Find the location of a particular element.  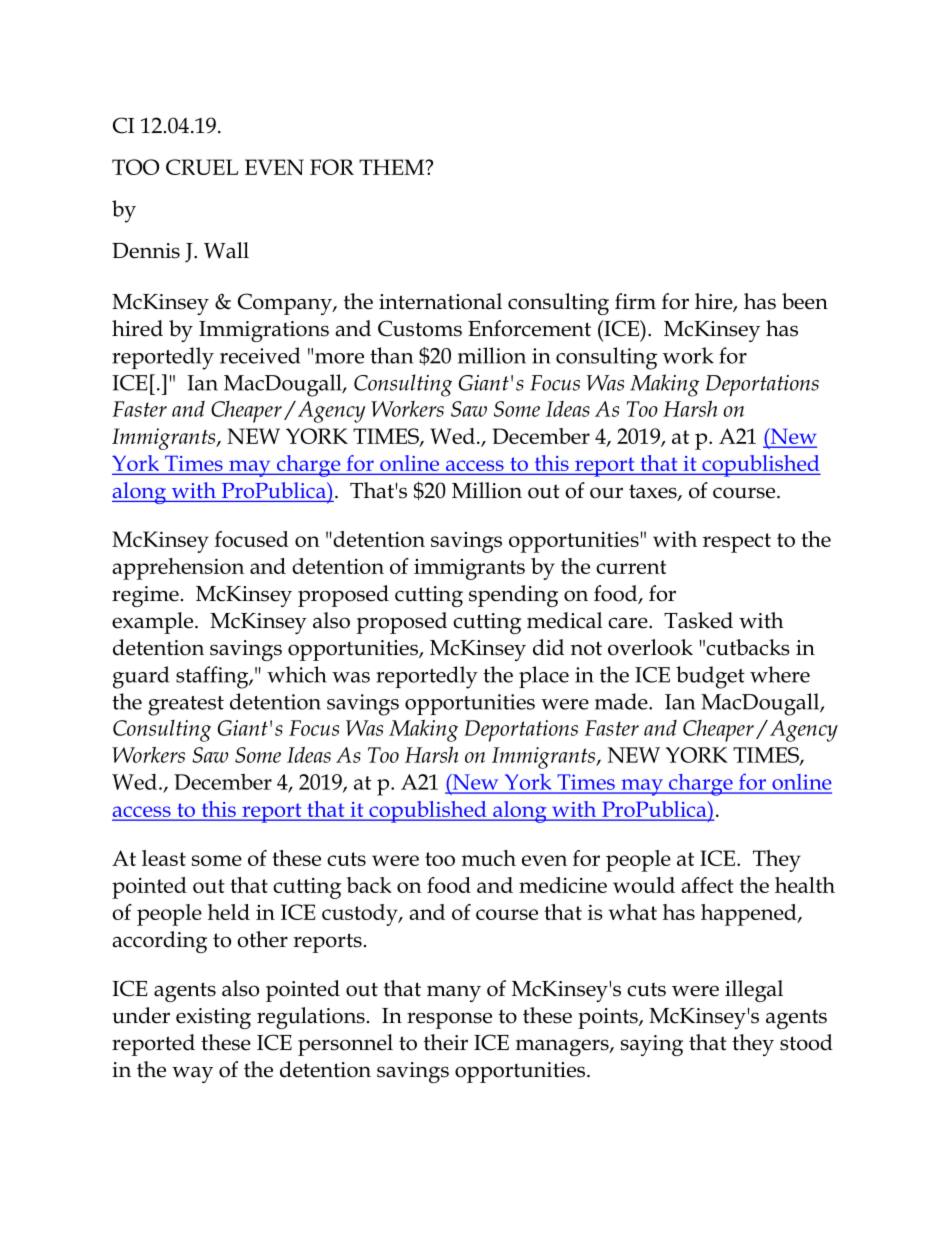

budget is located at coordinates (710, 677).
